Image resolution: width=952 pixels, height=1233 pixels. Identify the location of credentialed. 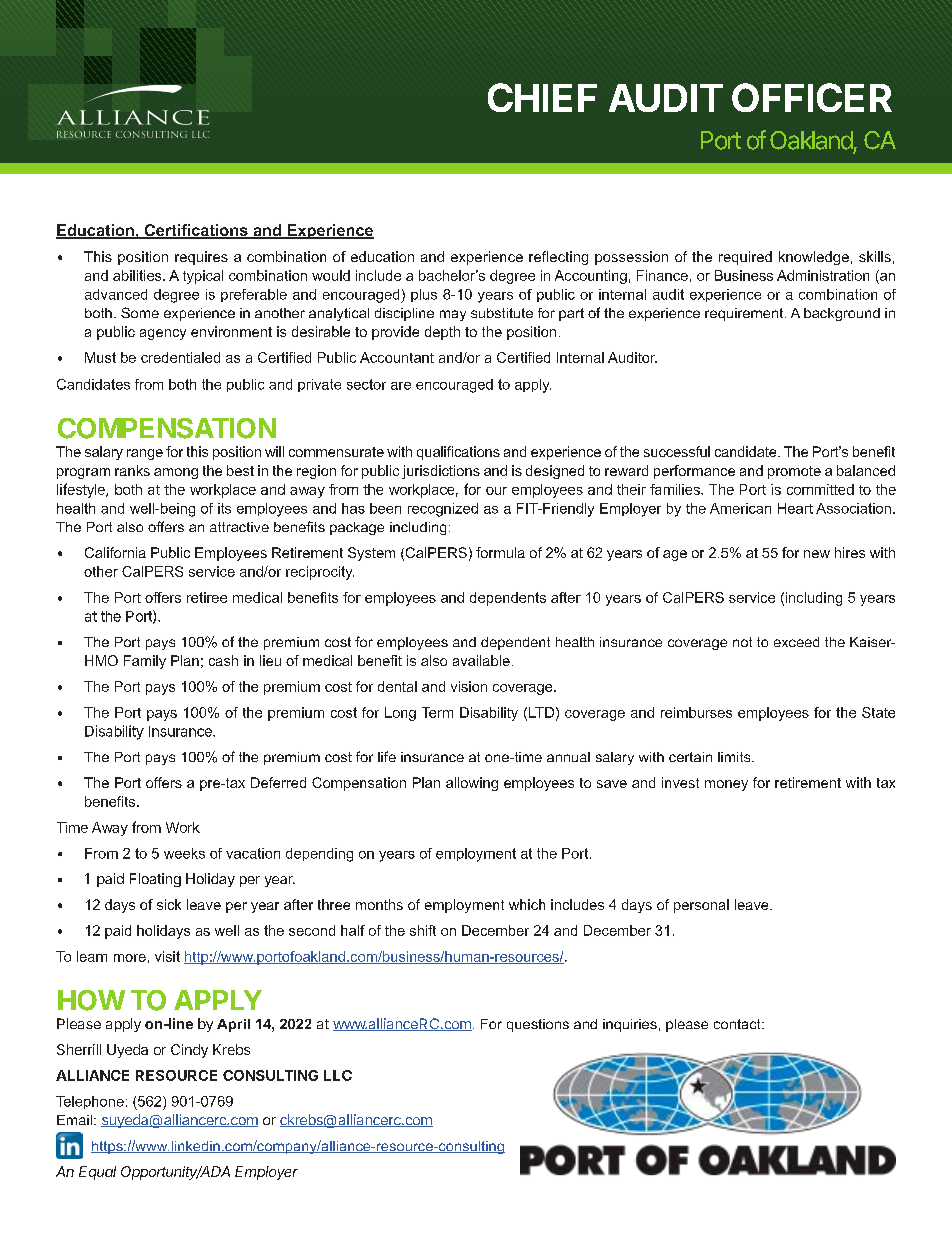
(180, 357).
